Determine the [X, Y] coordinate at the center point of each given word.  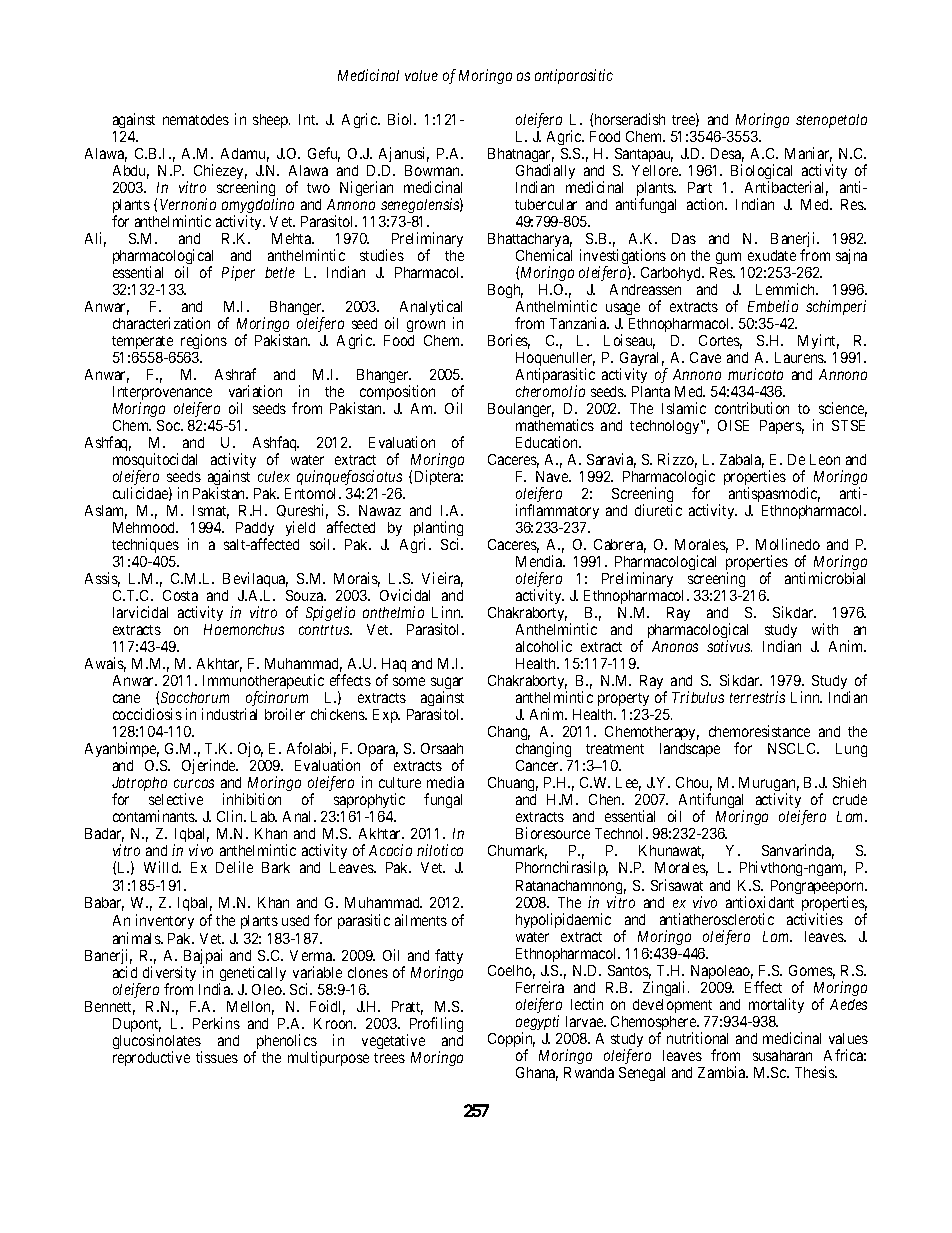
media [445, 782]
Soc [169, 425]
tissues [217, 1057]
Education [548, 442]
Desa [727, 155]
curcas [194, 784]
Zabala [742, 461]
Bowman [434, 170]
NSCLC [793, 748]
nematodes [196, 119]
